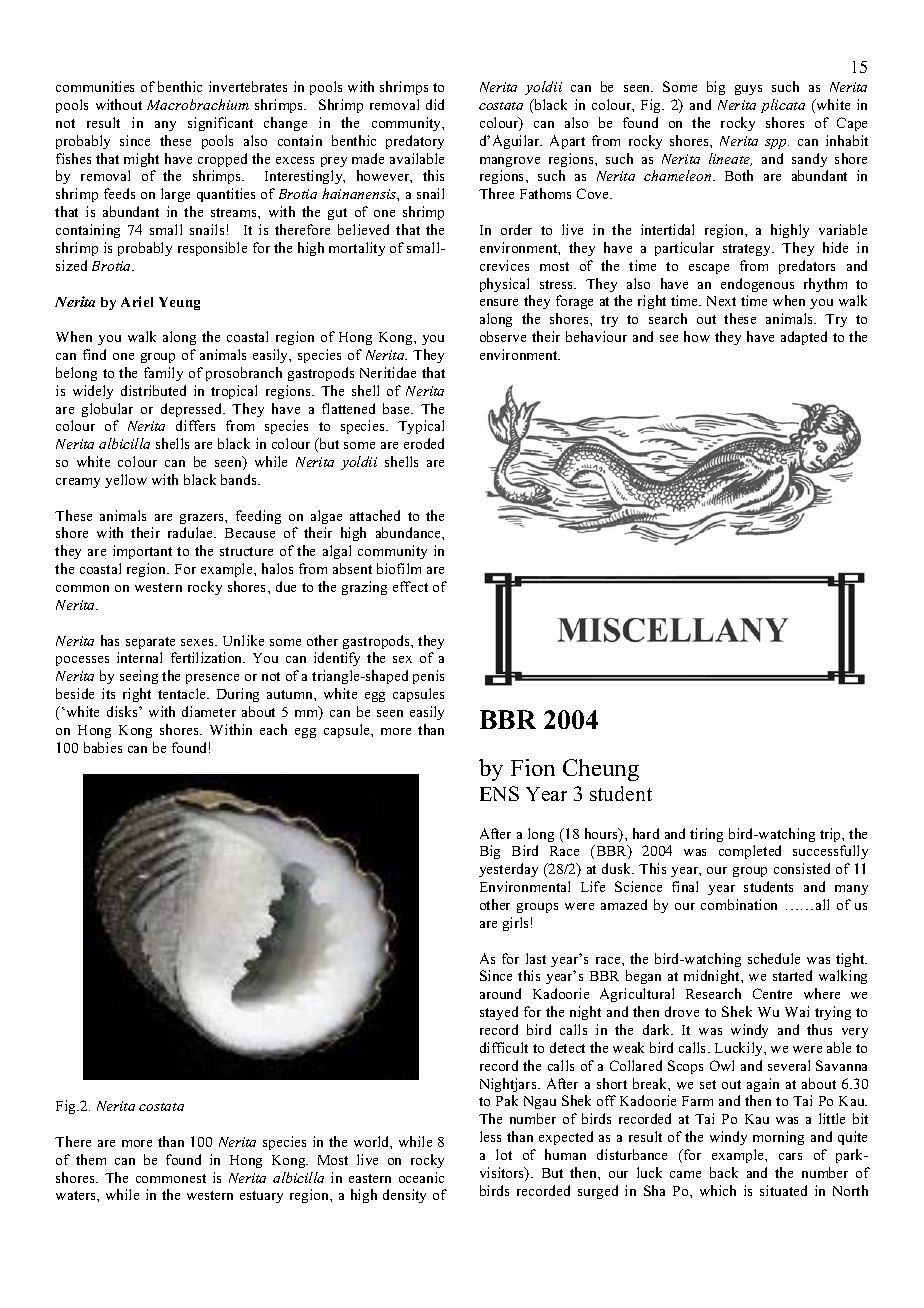 The width and height of the screenshot is (924, 1308). What do you see at coordinates (220, 124) in the screenshot?
I see `significant` at bounding box center [220, 124].
